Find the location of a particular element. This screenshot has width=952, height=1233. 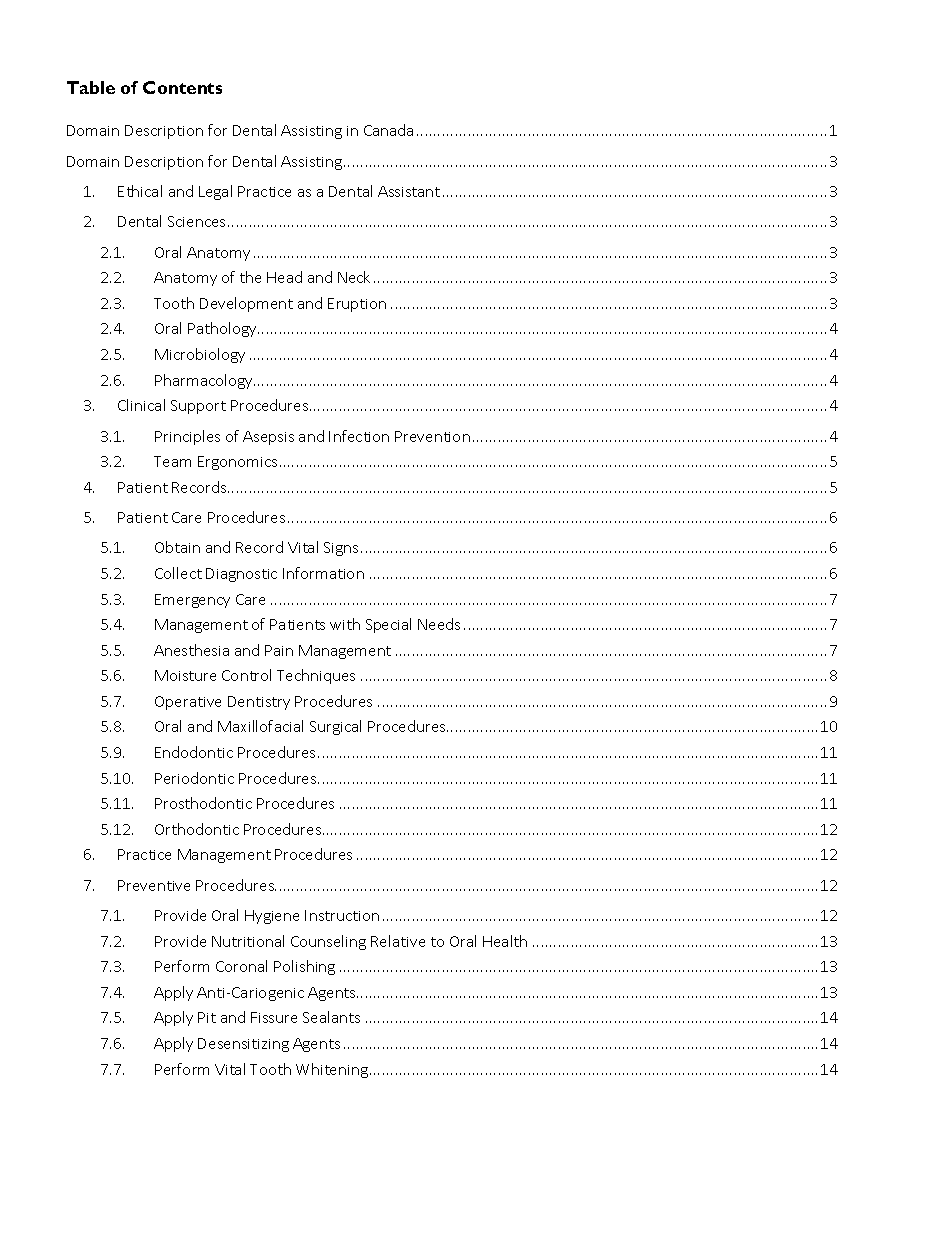

Collect is located at coordinates (178, 573).
